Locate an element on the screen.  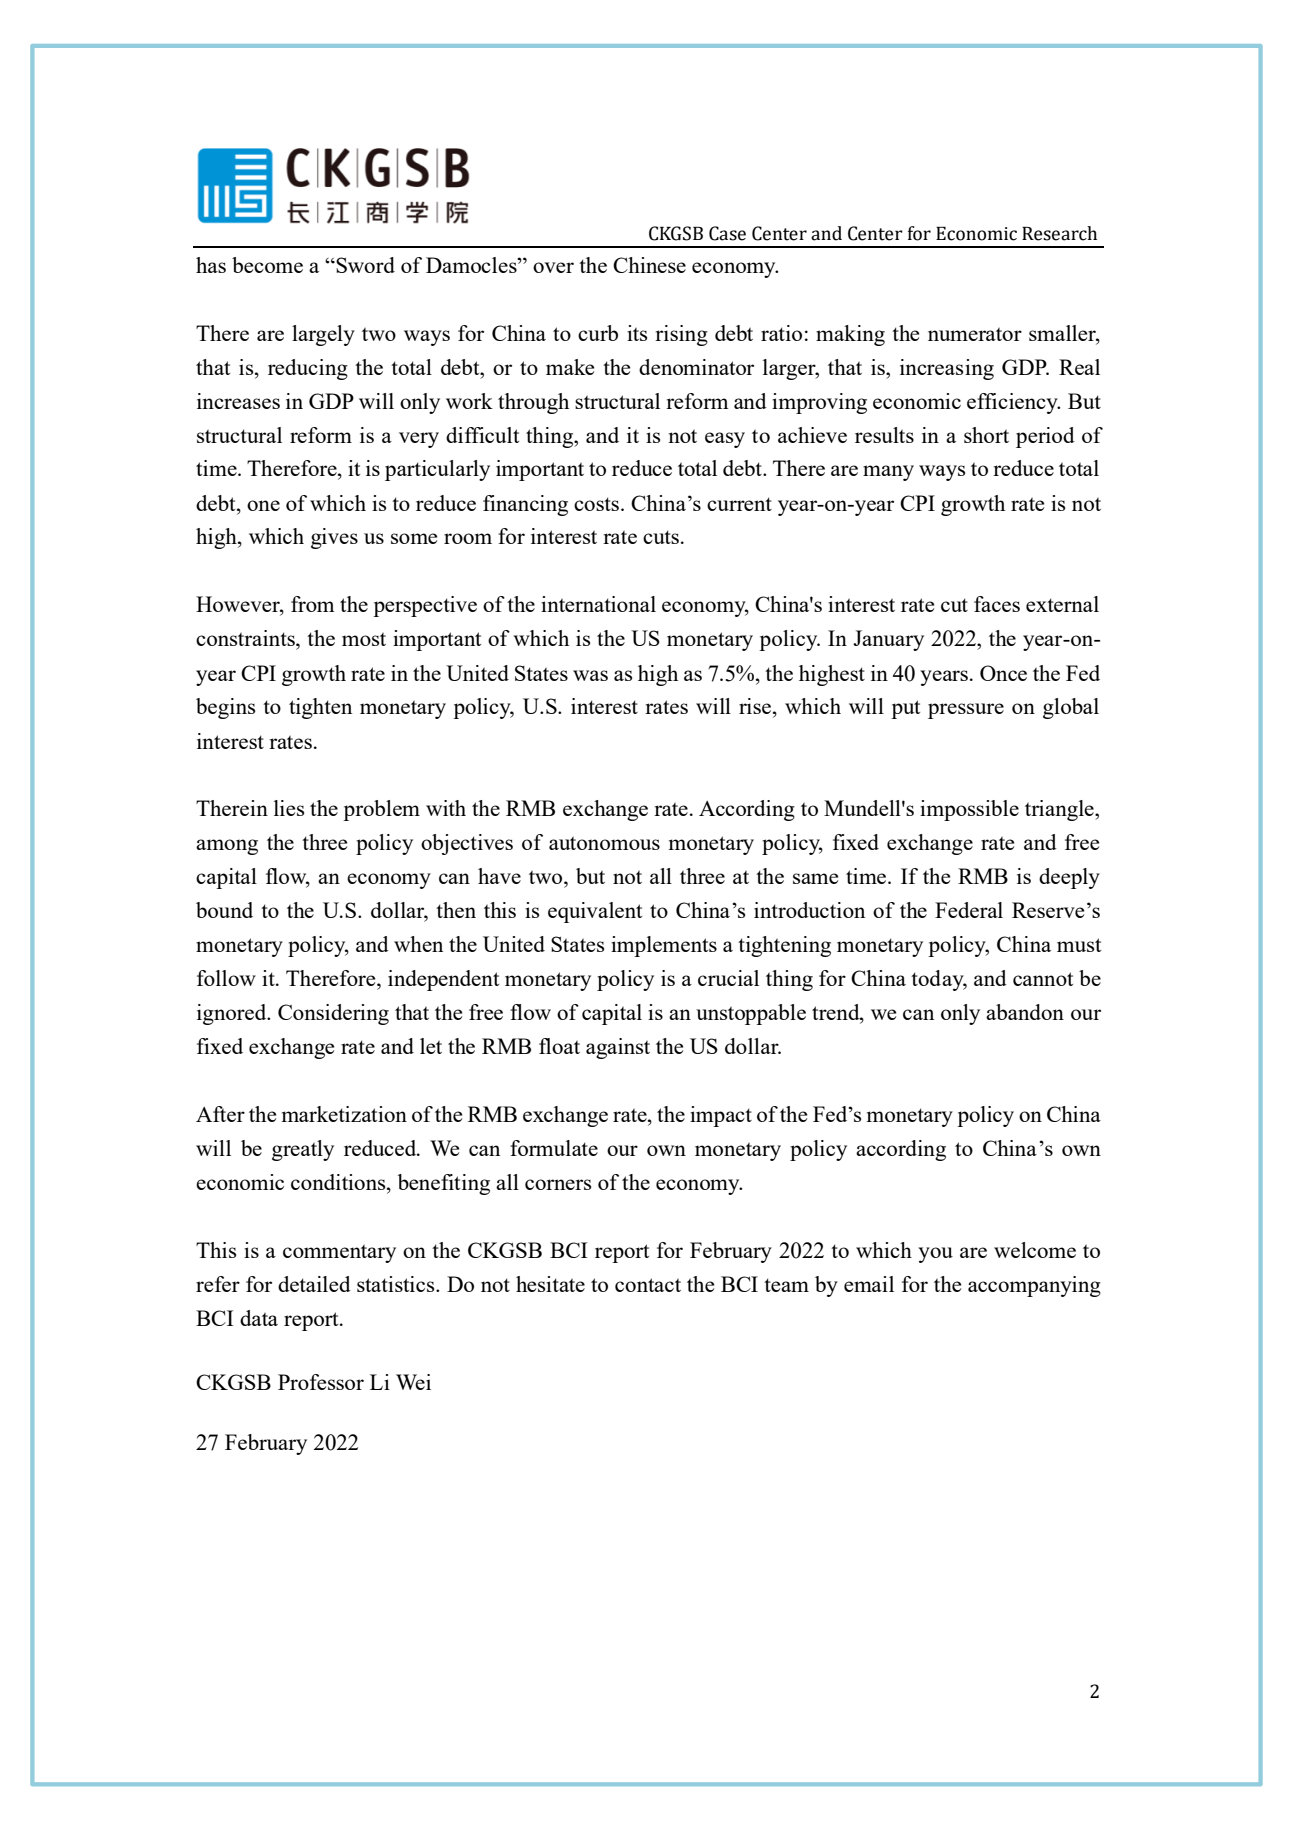
against is located at coordinates (618, 1048).
